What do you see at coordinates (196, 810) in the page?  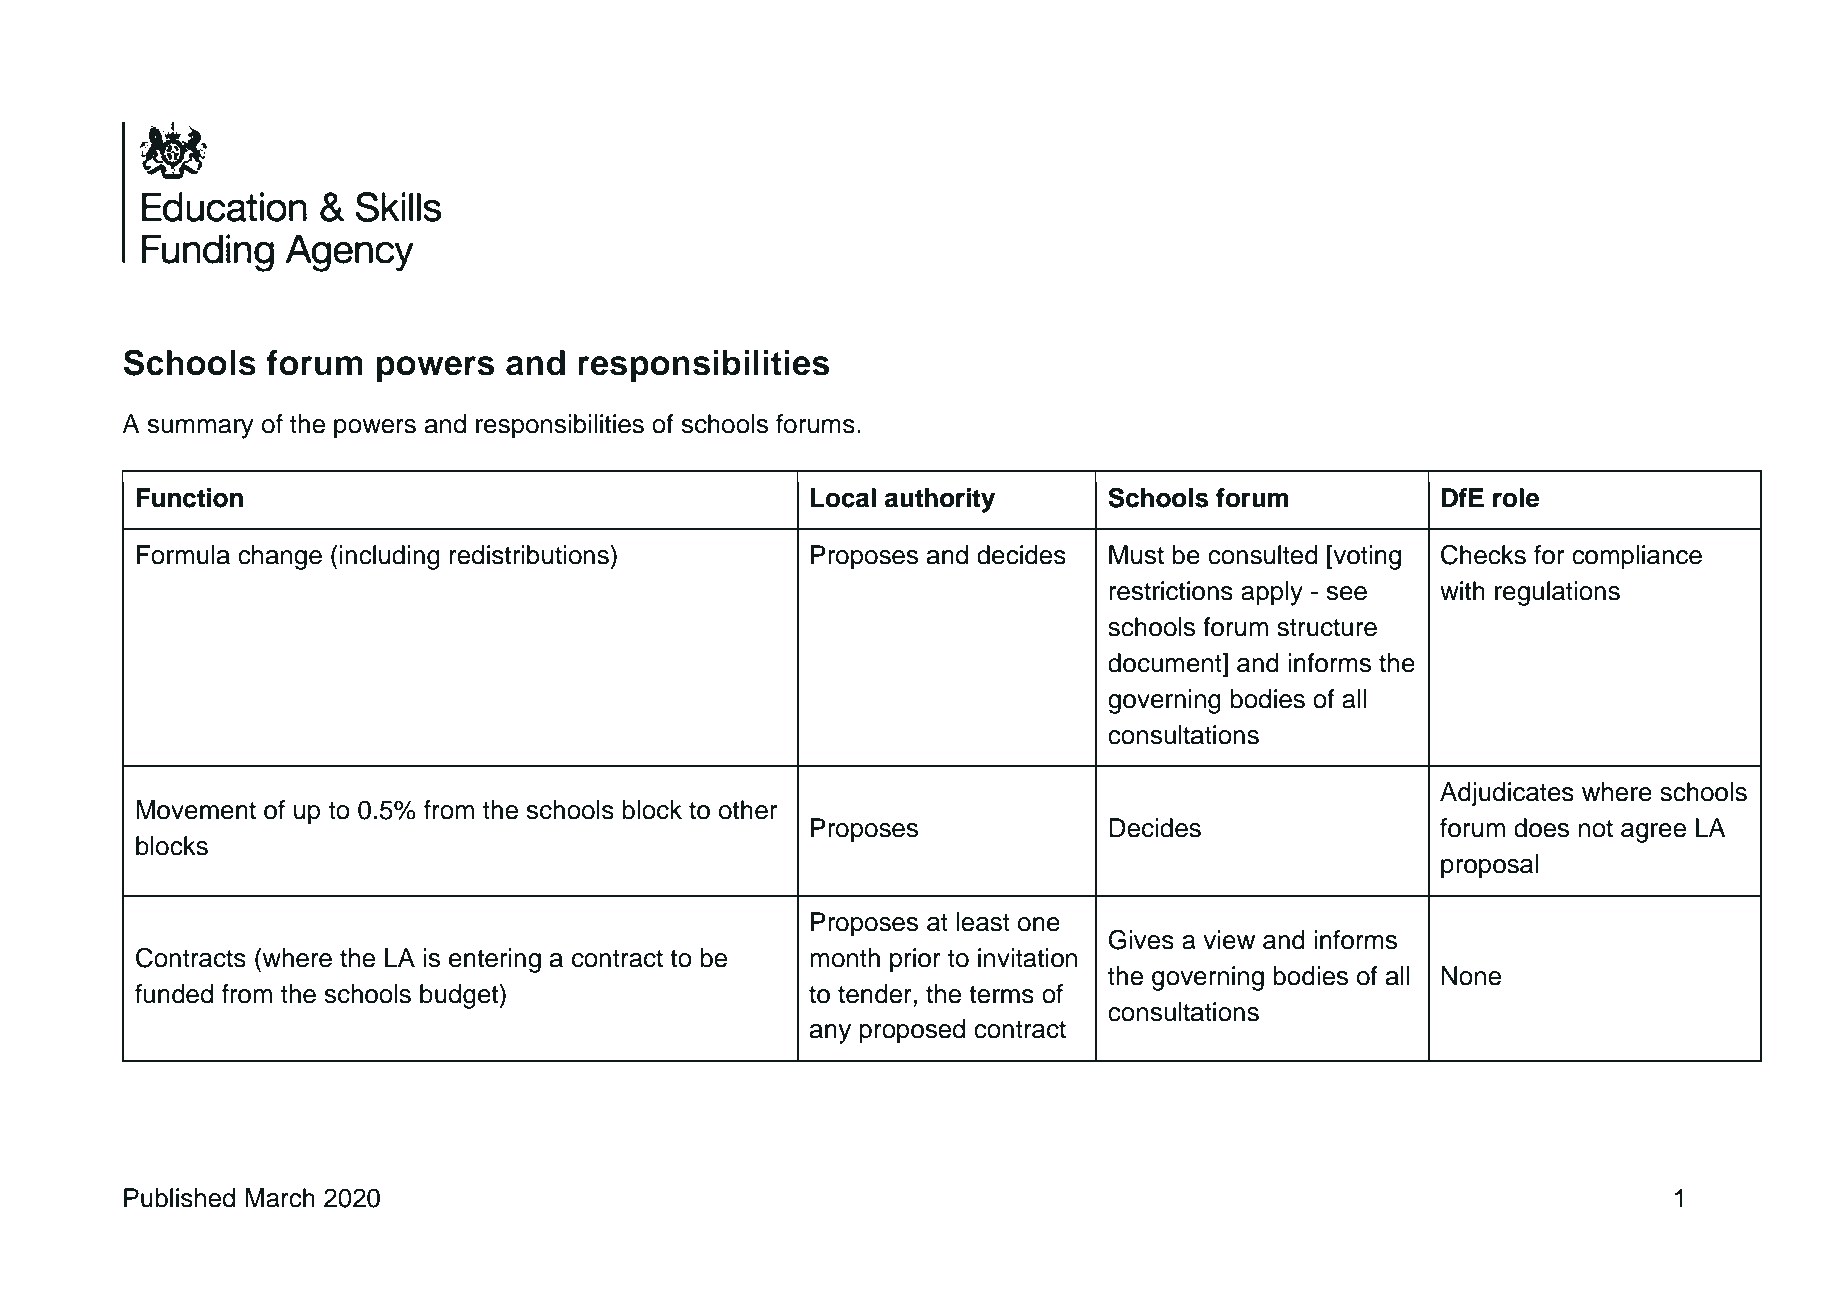 I see `Movement` at bounding box center [196, 810].
